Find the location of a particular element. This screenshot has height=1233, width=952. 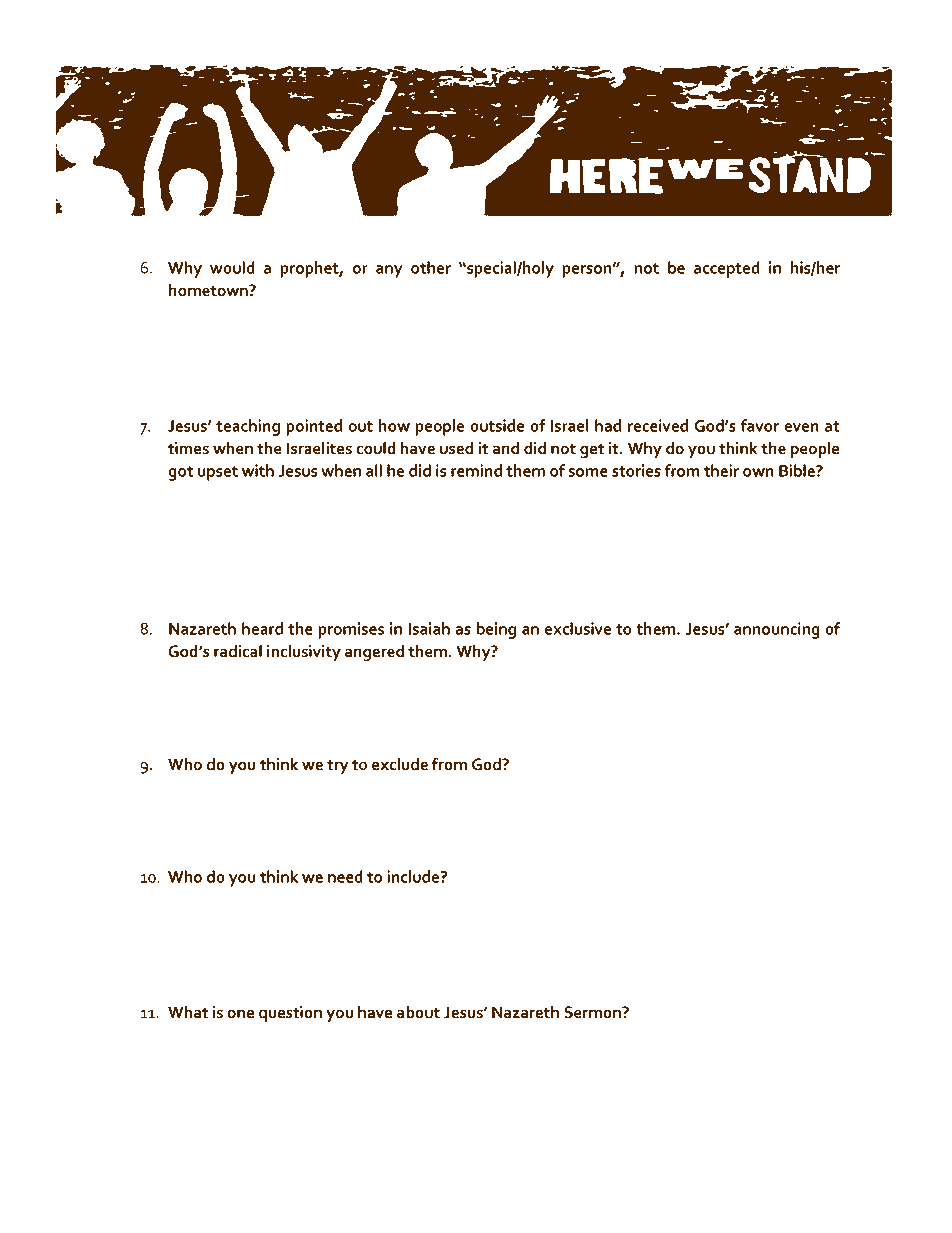

being is located at coordinates (496, 630).
